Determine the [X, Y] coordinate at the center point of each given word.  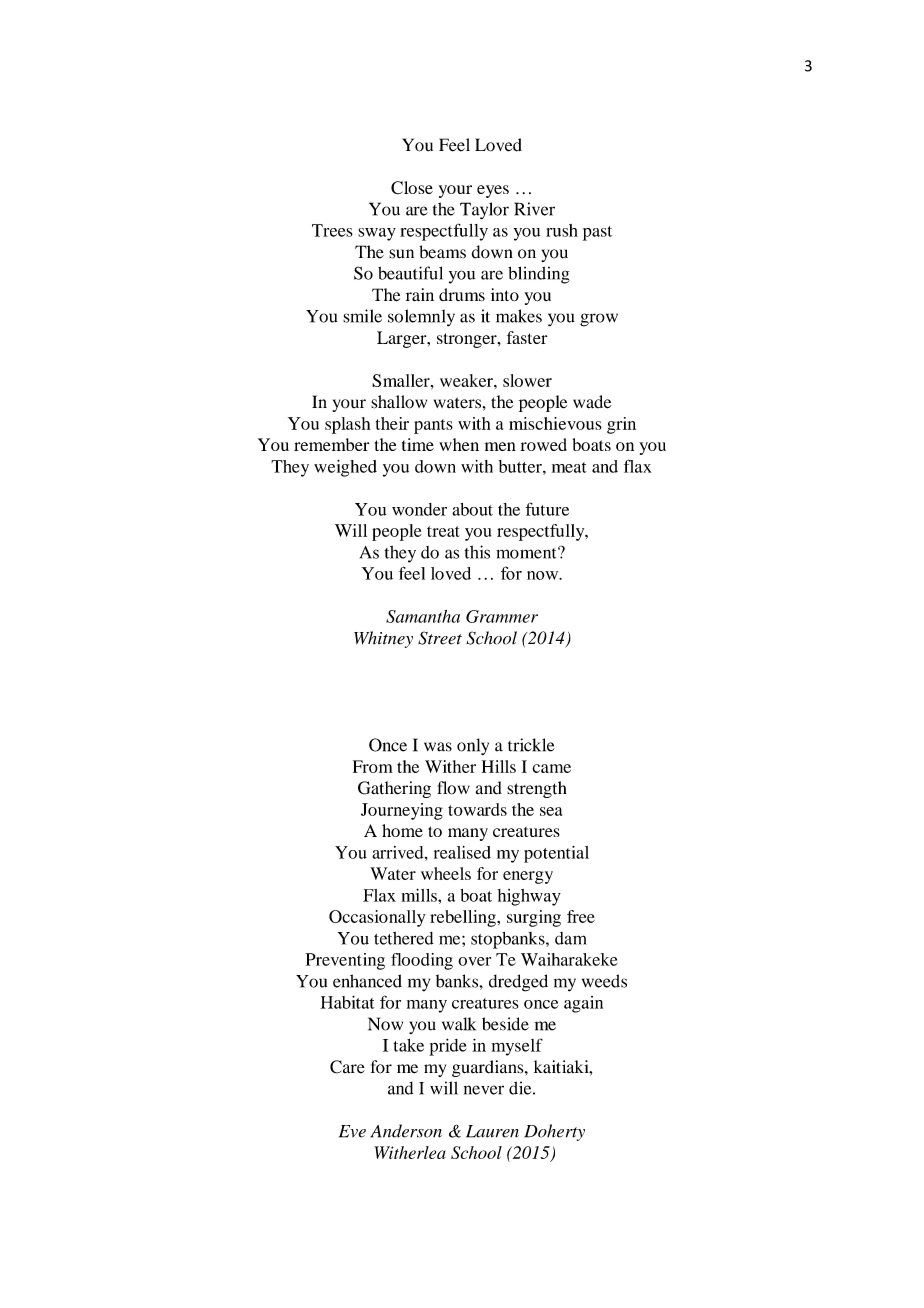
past [597, 233]
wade [592, 402]
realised [462, 852]
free [581, 916]
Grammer [502, 616]
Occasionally [377, 918]
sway [377, 234]
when [459, 444]
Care [347, 1067]
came [551, 768]
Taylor [484, 211]
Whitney [383, 639]
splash [348, 425]
